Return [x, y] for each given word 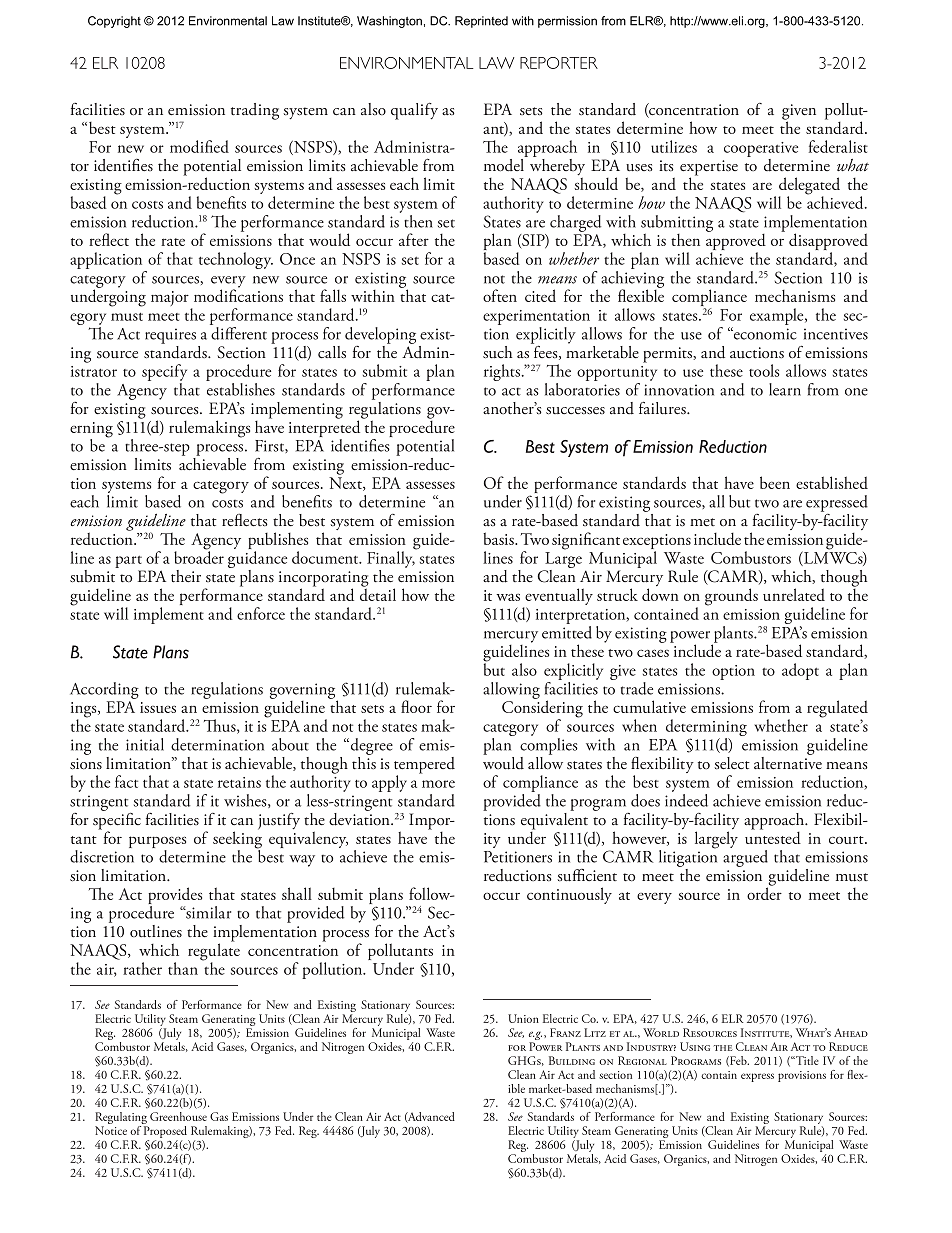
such [497, 352]
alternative [788, 762]
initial [145, 744]
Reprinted [481, 22]
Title [806, 1060]
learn [785, 389]
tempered [424, 766]
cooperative [761, 149]
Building [572, 1060]
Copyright [114, 22]
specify [164, 374]
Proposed [166, 1133]
